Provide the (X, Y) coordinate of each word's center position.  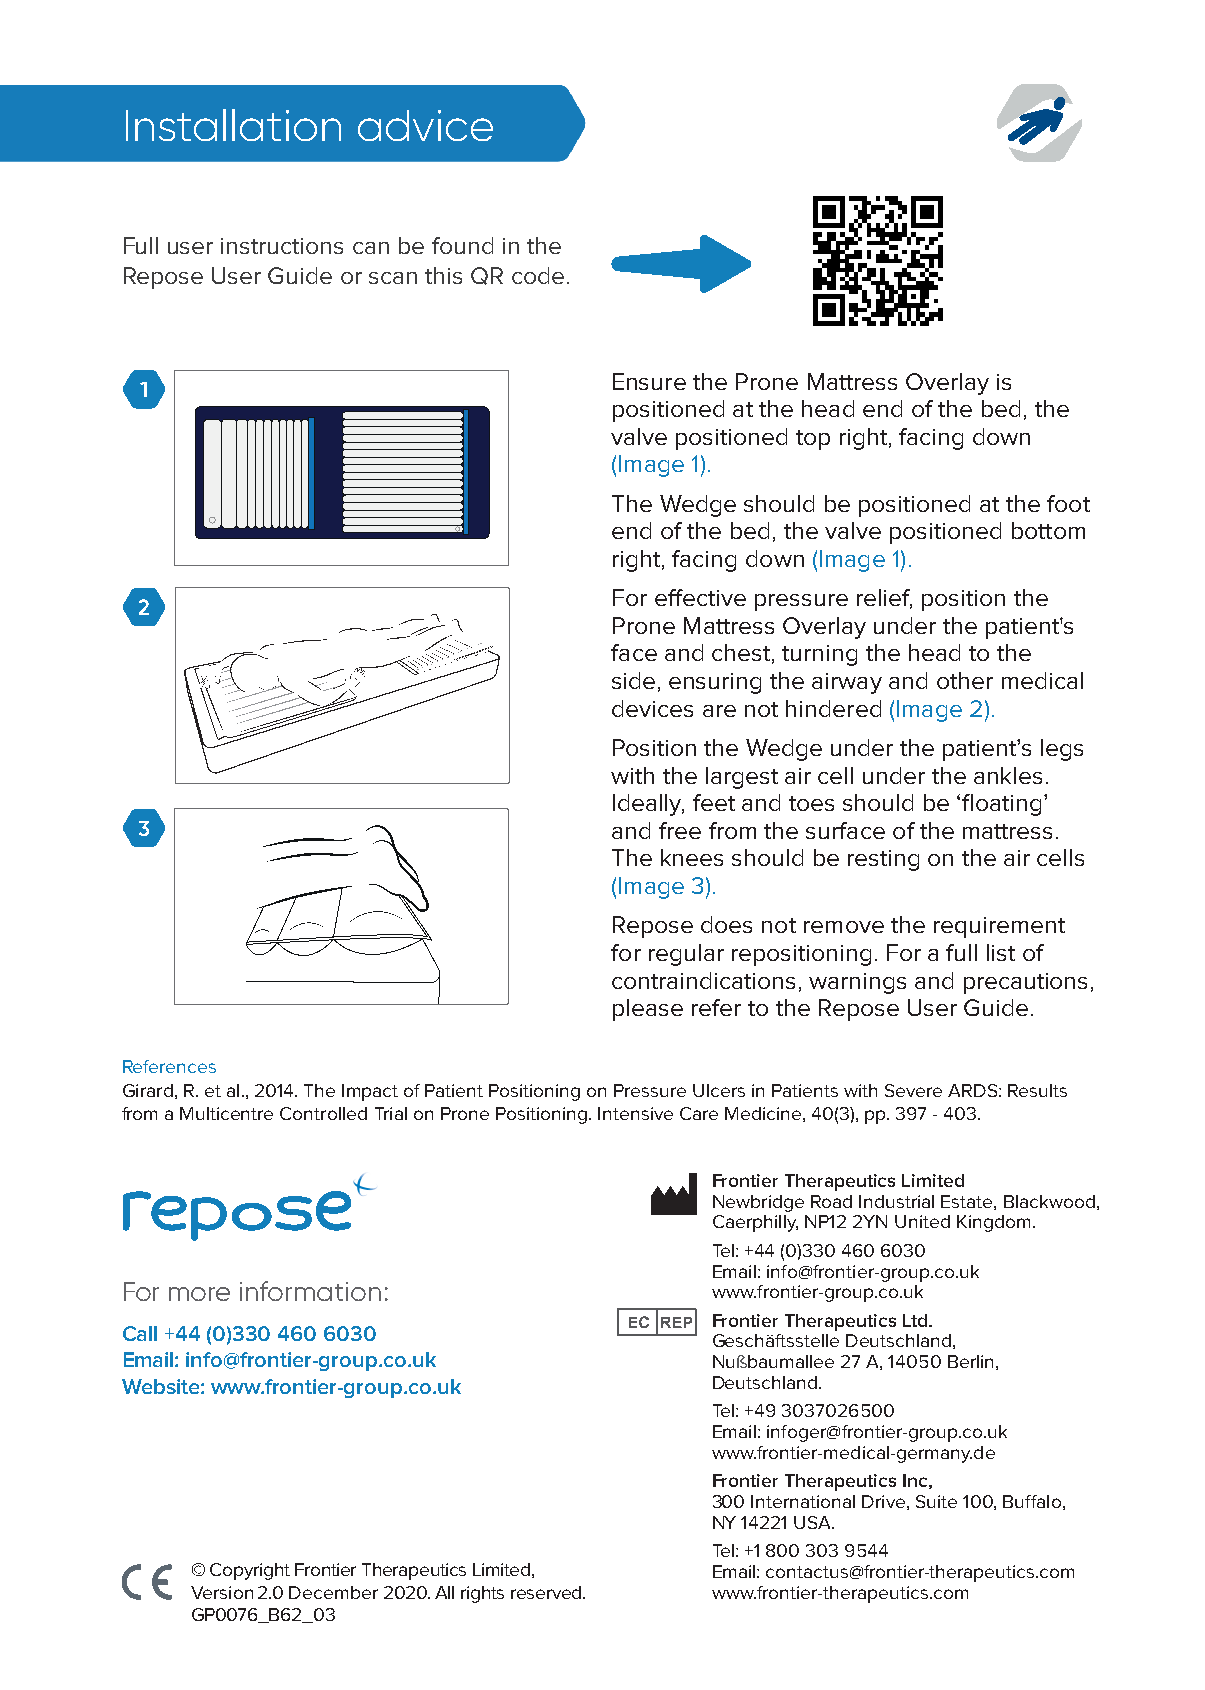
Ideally (648, 805)
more (199, 1294)
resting (883, 860)
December (333, 1592)
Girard (148, 1090)
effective (700, 597)
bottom (1048, 530)
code (538, 275)
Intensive (635, 1113)
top (813, 440)
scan (393, 278)
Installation (233, 125)
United (922, 1221)
